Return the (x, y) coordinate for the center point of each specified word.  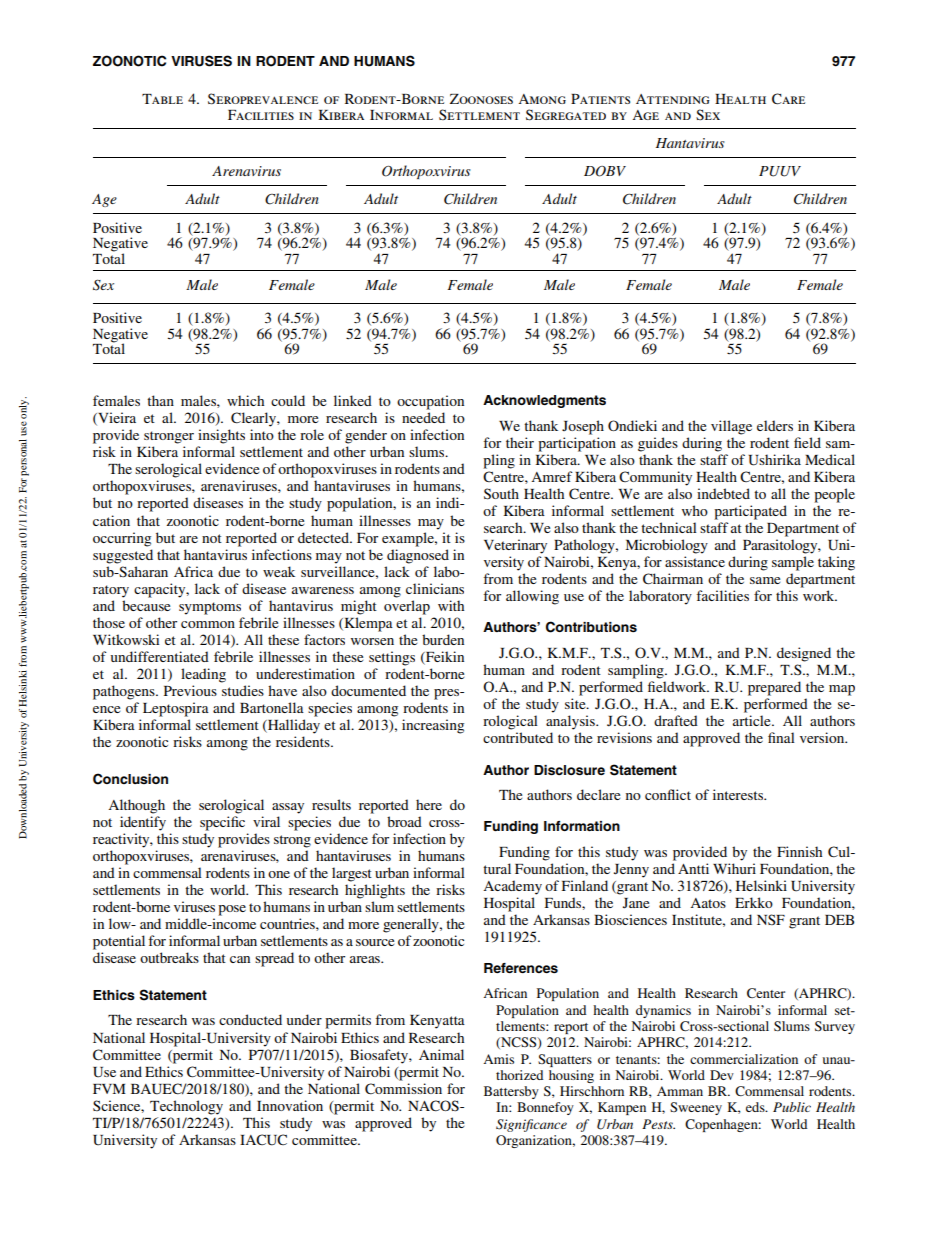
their (520, 442)
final (781, 737)
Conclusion (130, 779)
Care (788, 99)
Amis (498, 1059)
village (731, 427)
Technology (186, 1107)
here (429, 804)
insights (221, 436)
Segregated (566, 115)
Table (162, 99)
